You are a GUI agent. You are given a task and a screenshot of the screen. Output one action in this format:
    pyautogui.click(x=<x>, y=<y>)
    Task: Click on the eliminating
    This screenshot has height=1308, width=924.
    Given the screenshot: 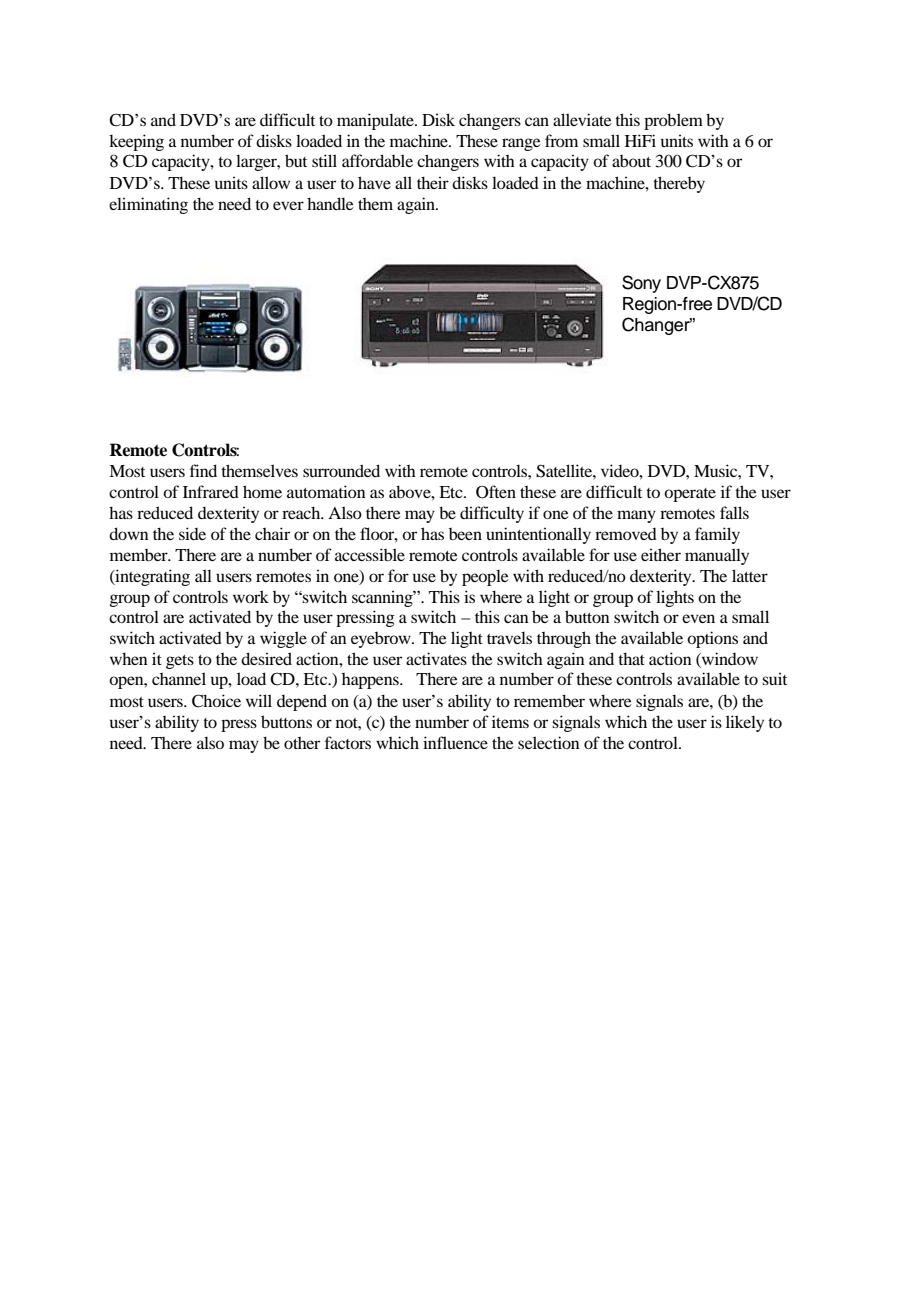 What is the action you would take?
    pyautogui.click(x=148, y=205)
